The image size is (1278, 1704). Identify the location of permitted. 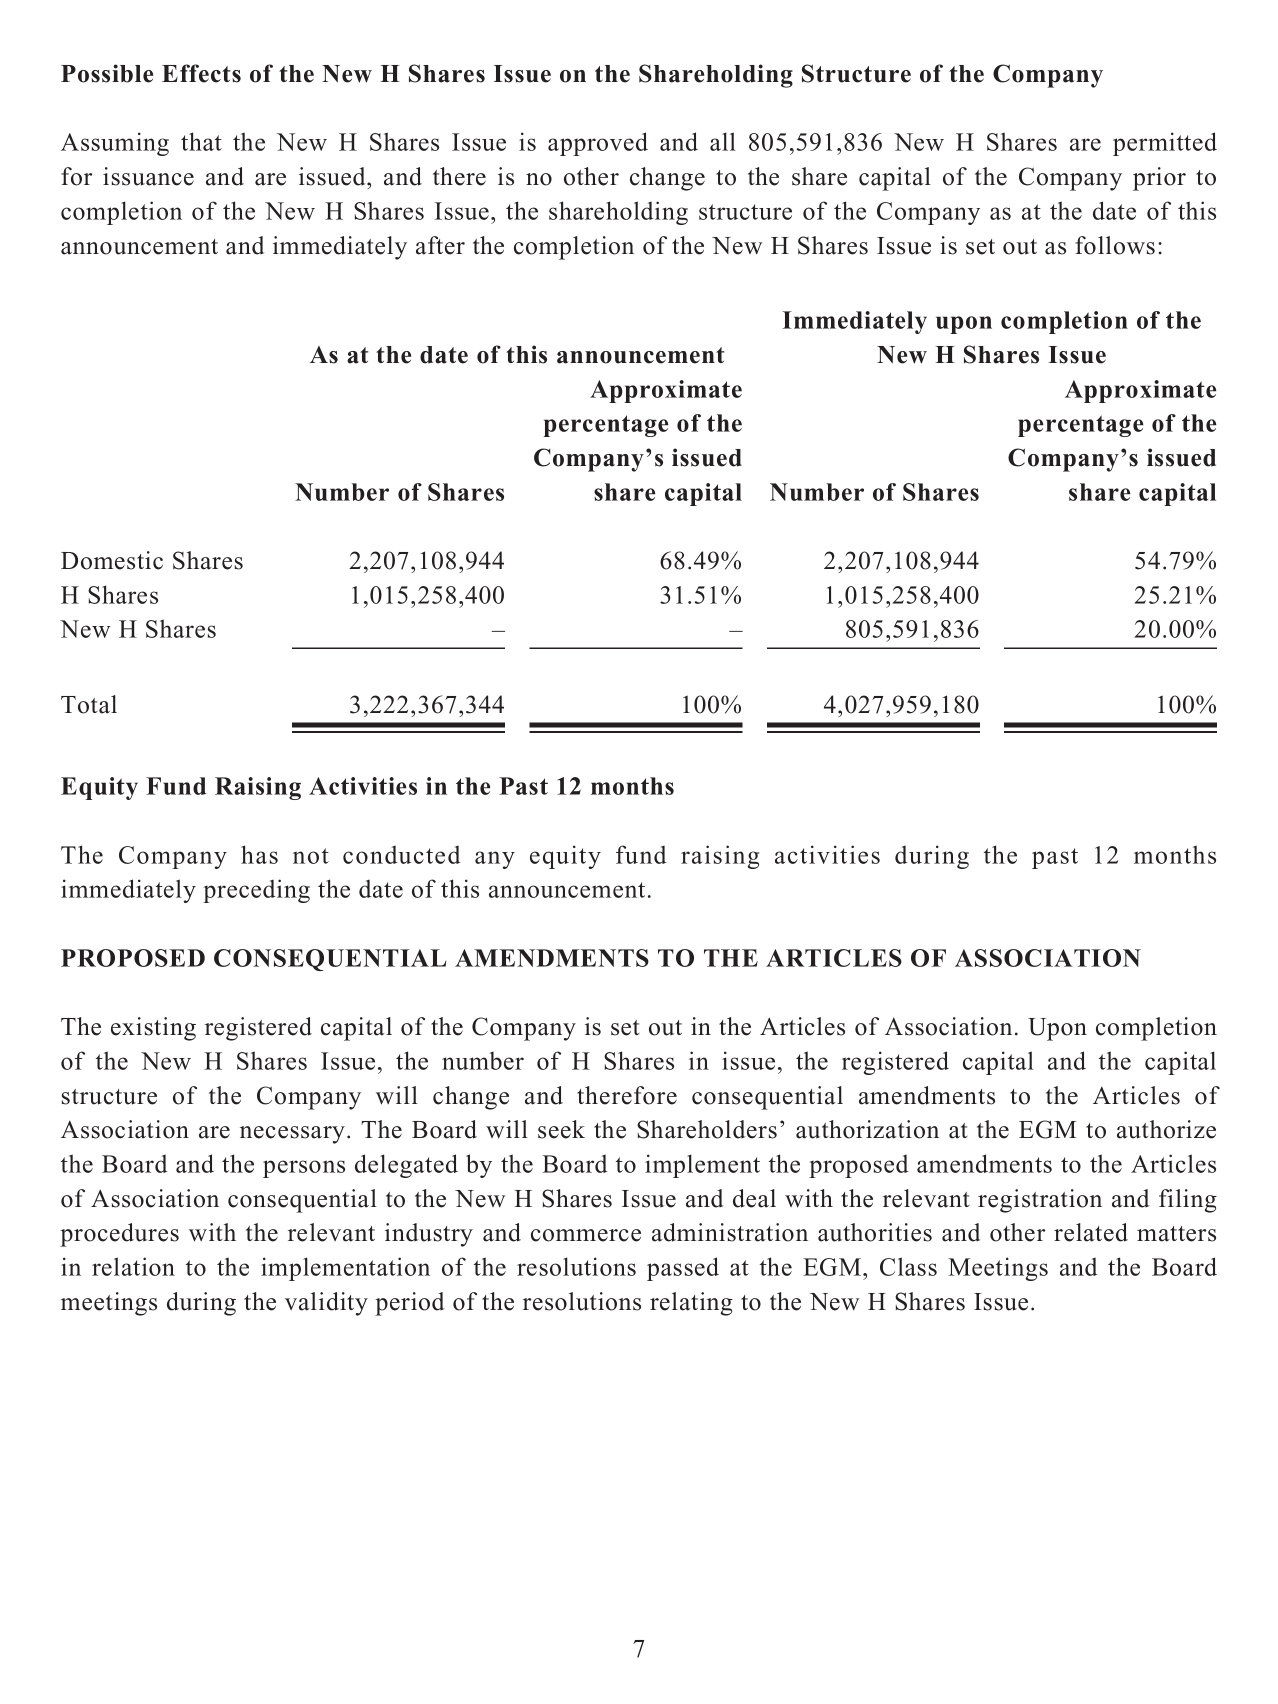
(1165, 144).
